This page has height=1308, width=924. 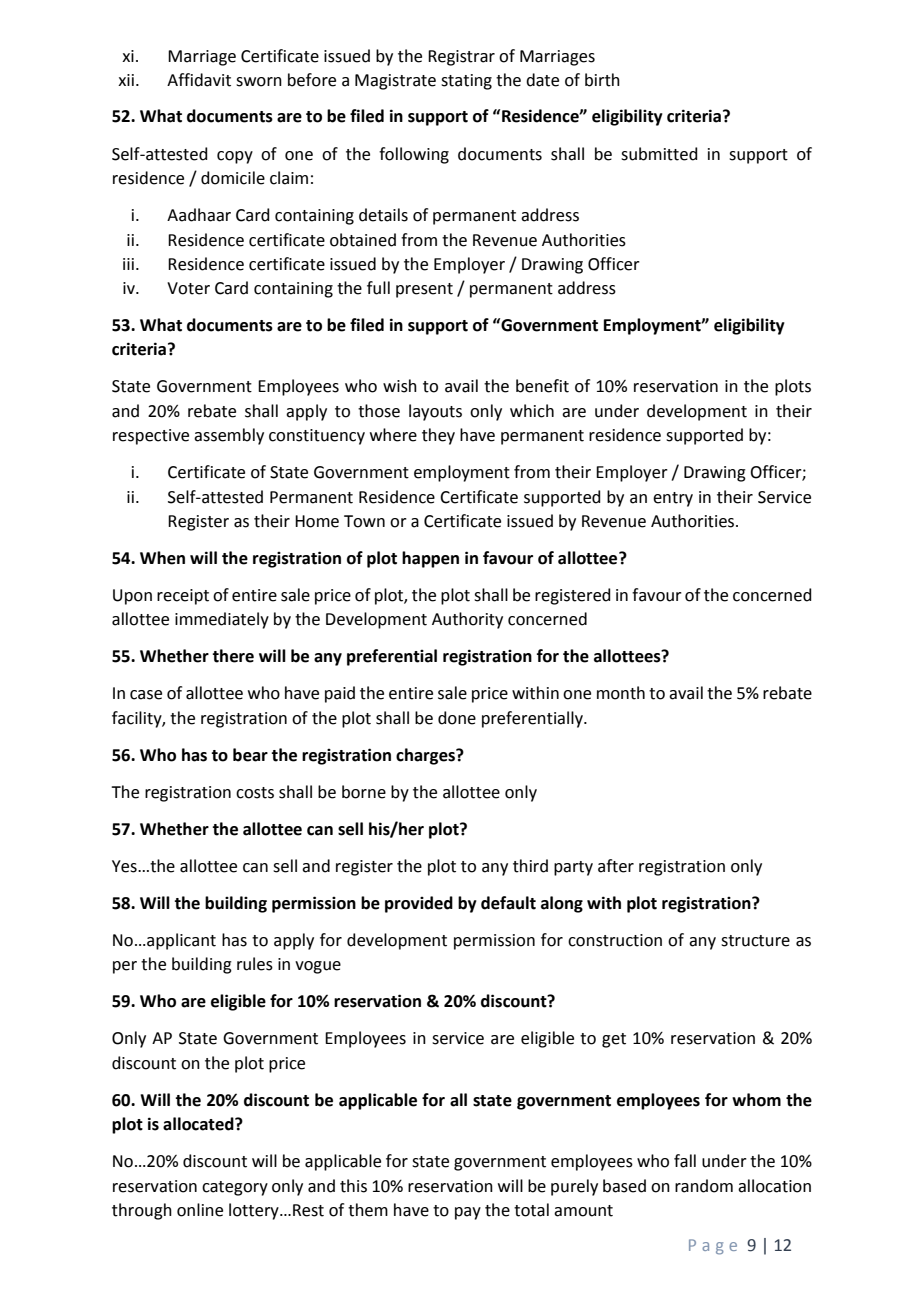 I want to click on random, so click(x=704, y=1186).
